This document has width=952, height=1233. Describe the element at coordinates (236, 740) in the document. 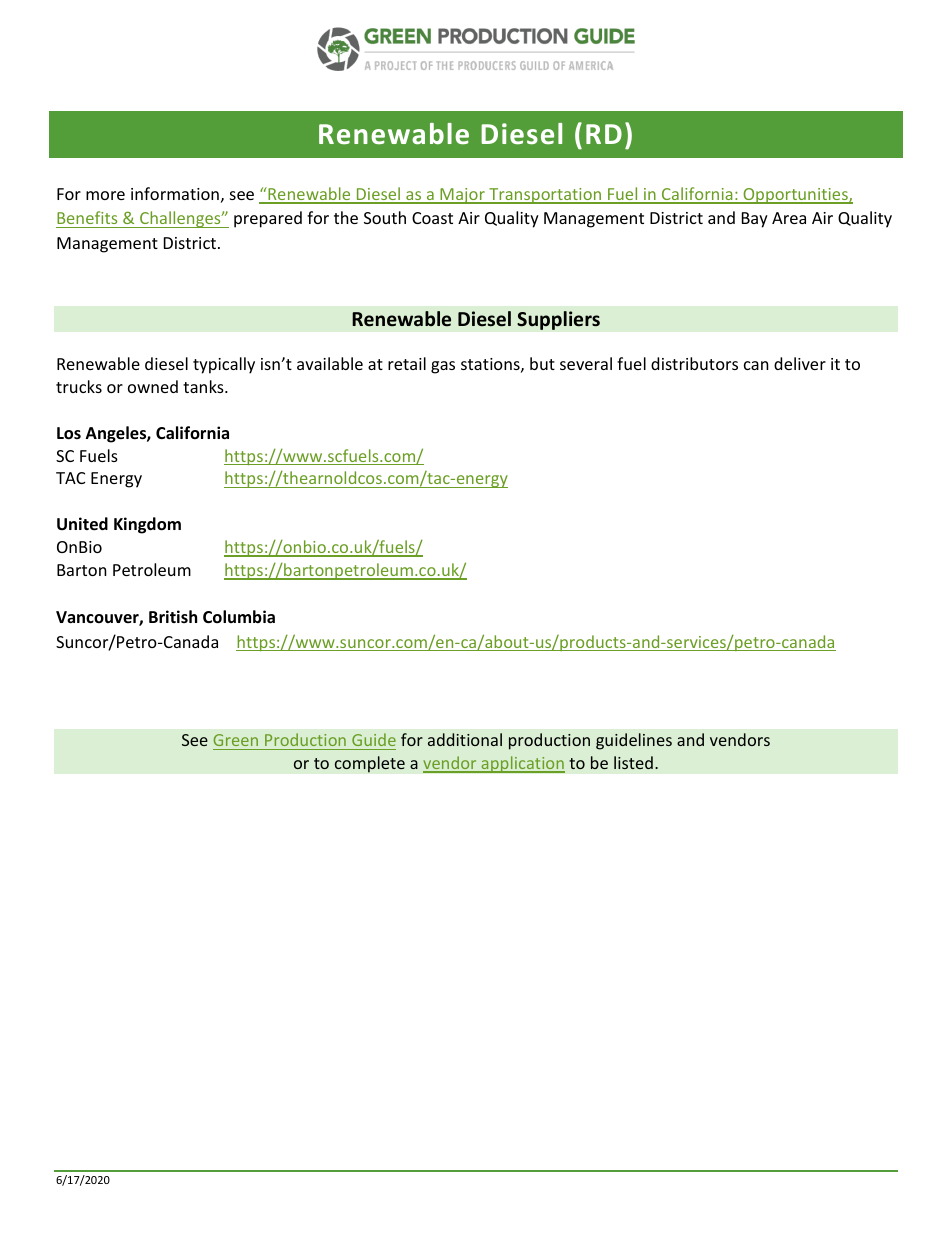

I see `Green` at that location.
